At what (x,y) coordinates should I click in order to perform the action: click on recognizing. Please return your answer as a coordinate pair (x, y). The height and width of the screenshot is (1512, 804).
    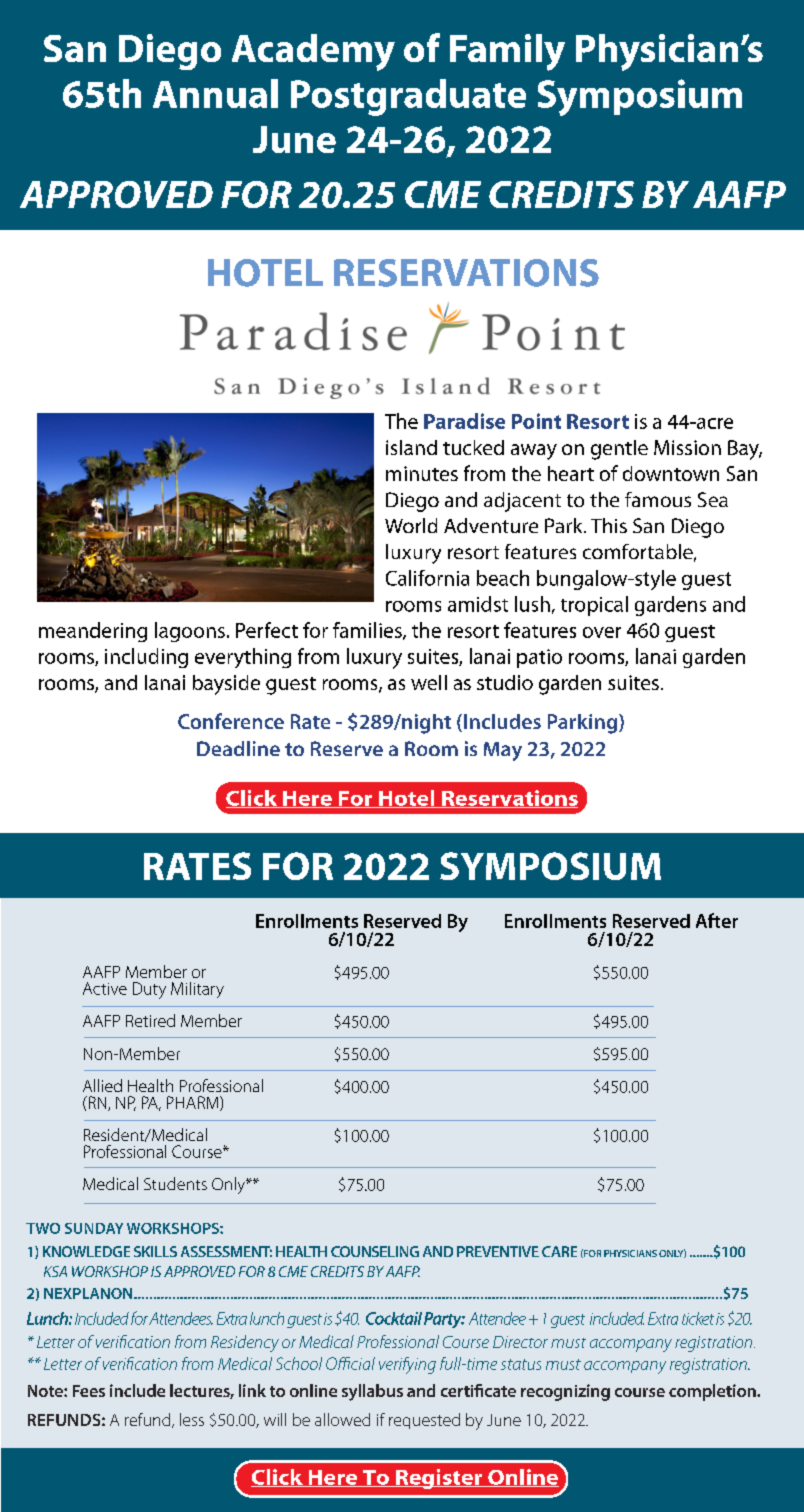
    Looking at the image, I should click on (565, 1392).
